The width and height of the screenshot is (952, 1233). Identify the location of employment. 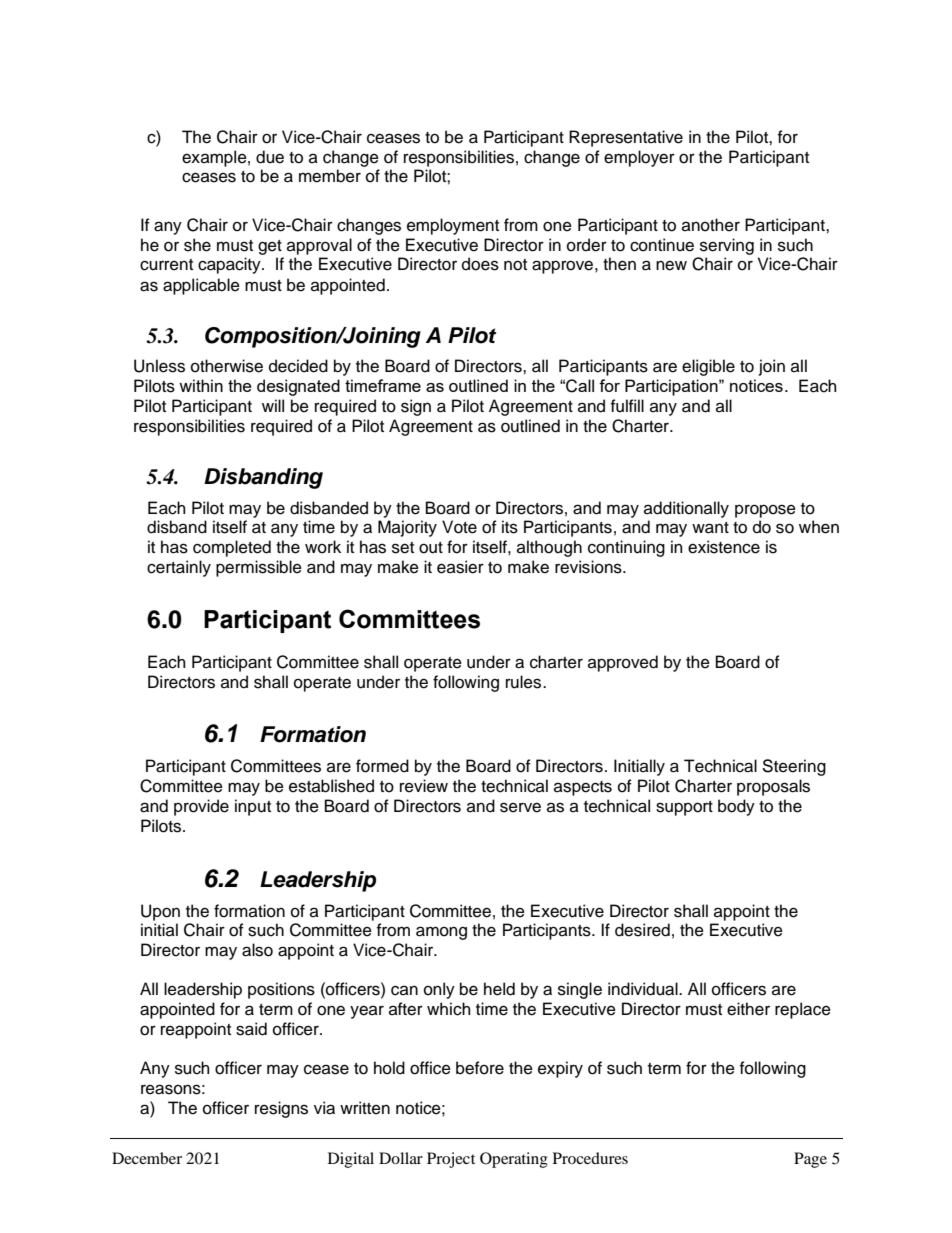
(453, 226).
